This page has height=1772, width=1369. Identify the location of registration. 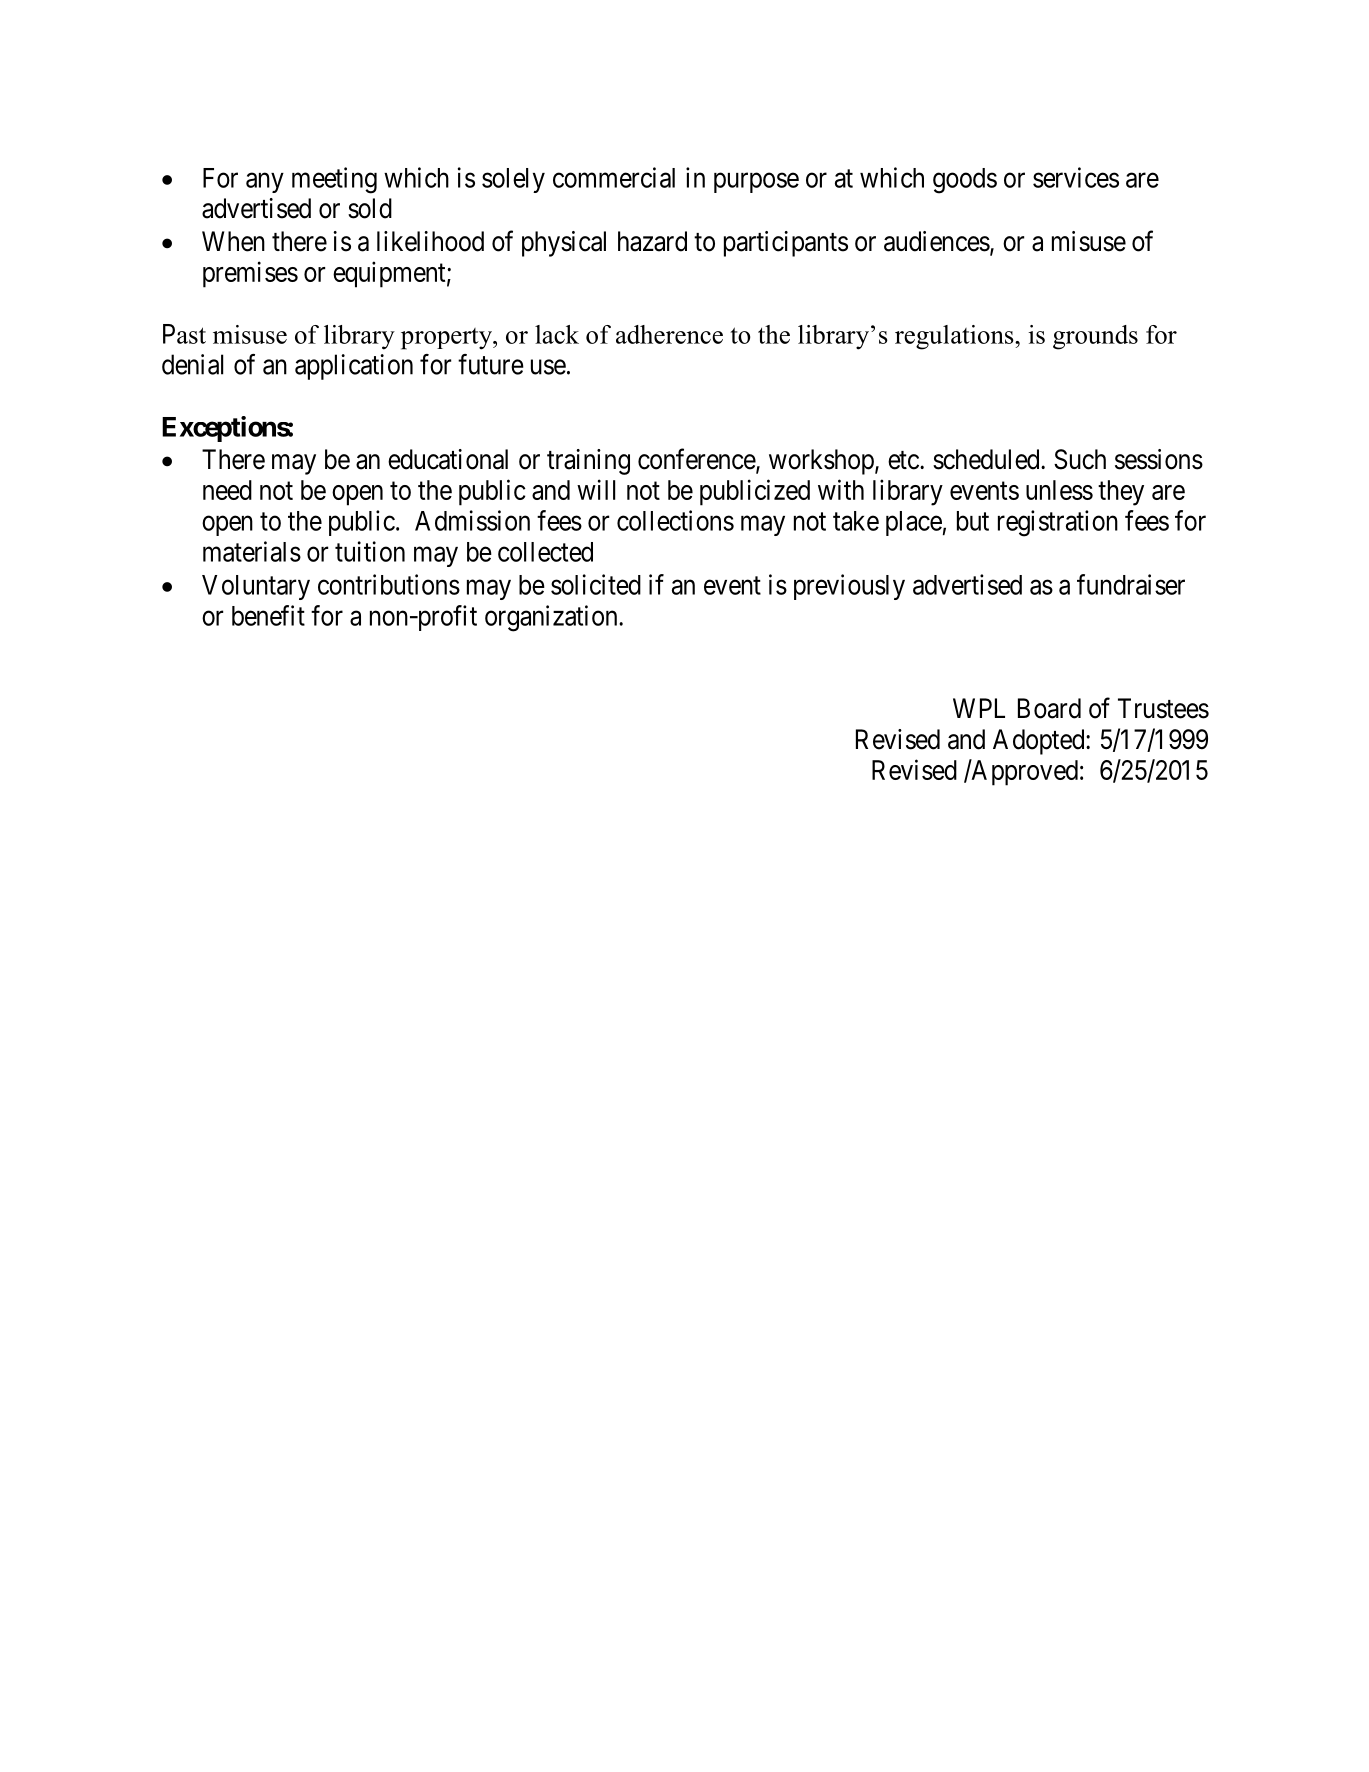
(1058, 523).
